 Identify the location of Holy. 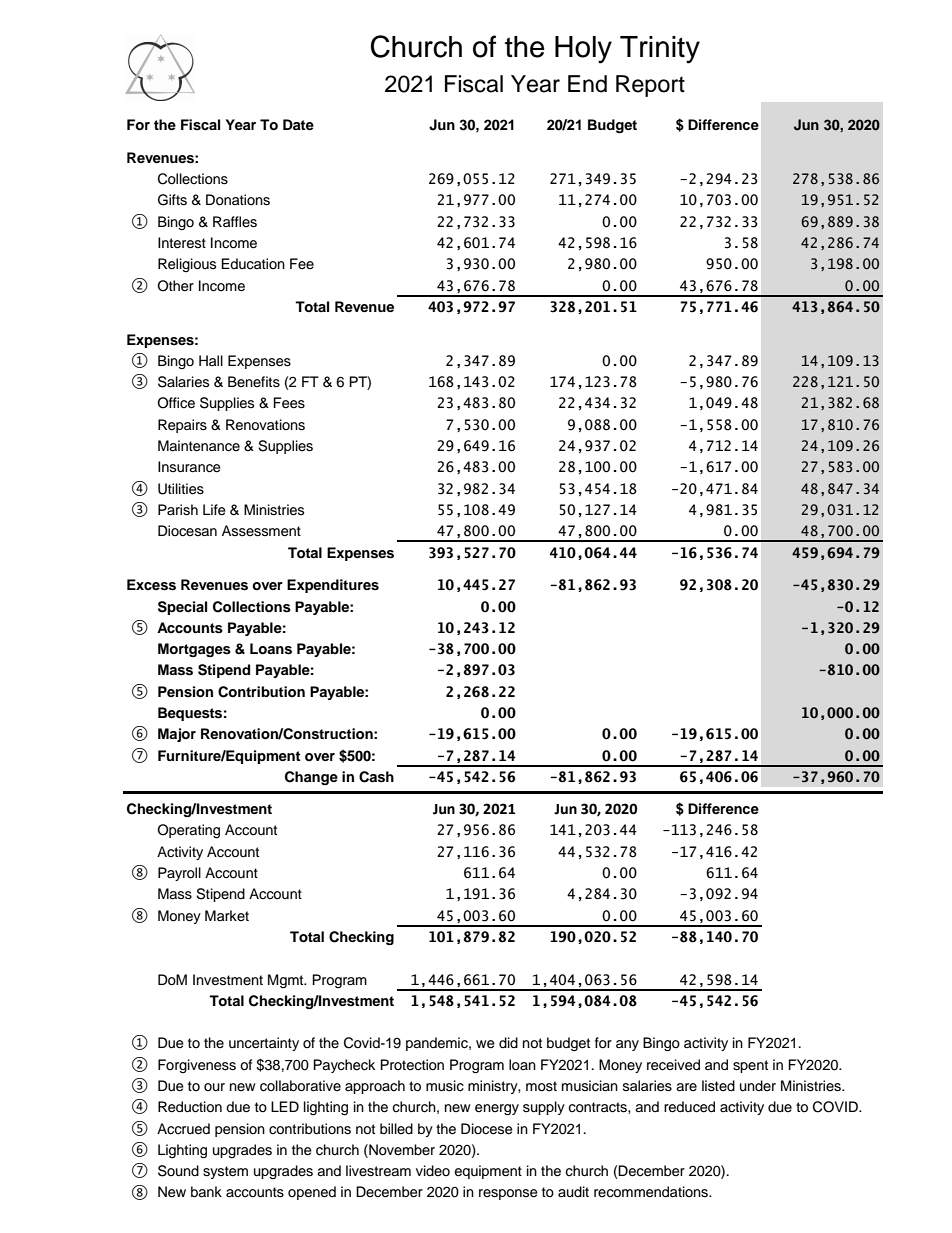
(583, 50).
